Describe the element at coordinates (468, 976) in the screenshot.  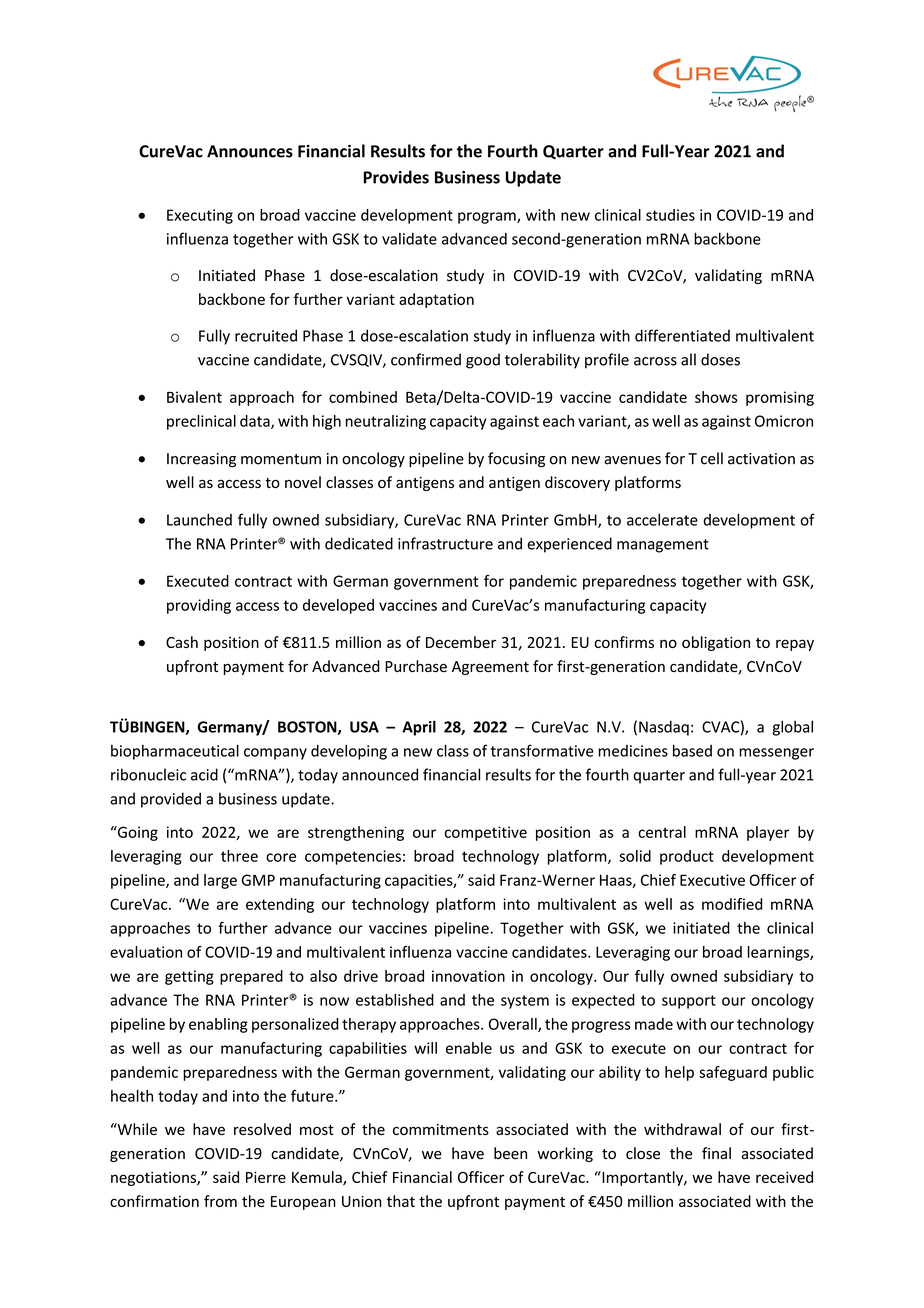
I see `innovation` at that location.
